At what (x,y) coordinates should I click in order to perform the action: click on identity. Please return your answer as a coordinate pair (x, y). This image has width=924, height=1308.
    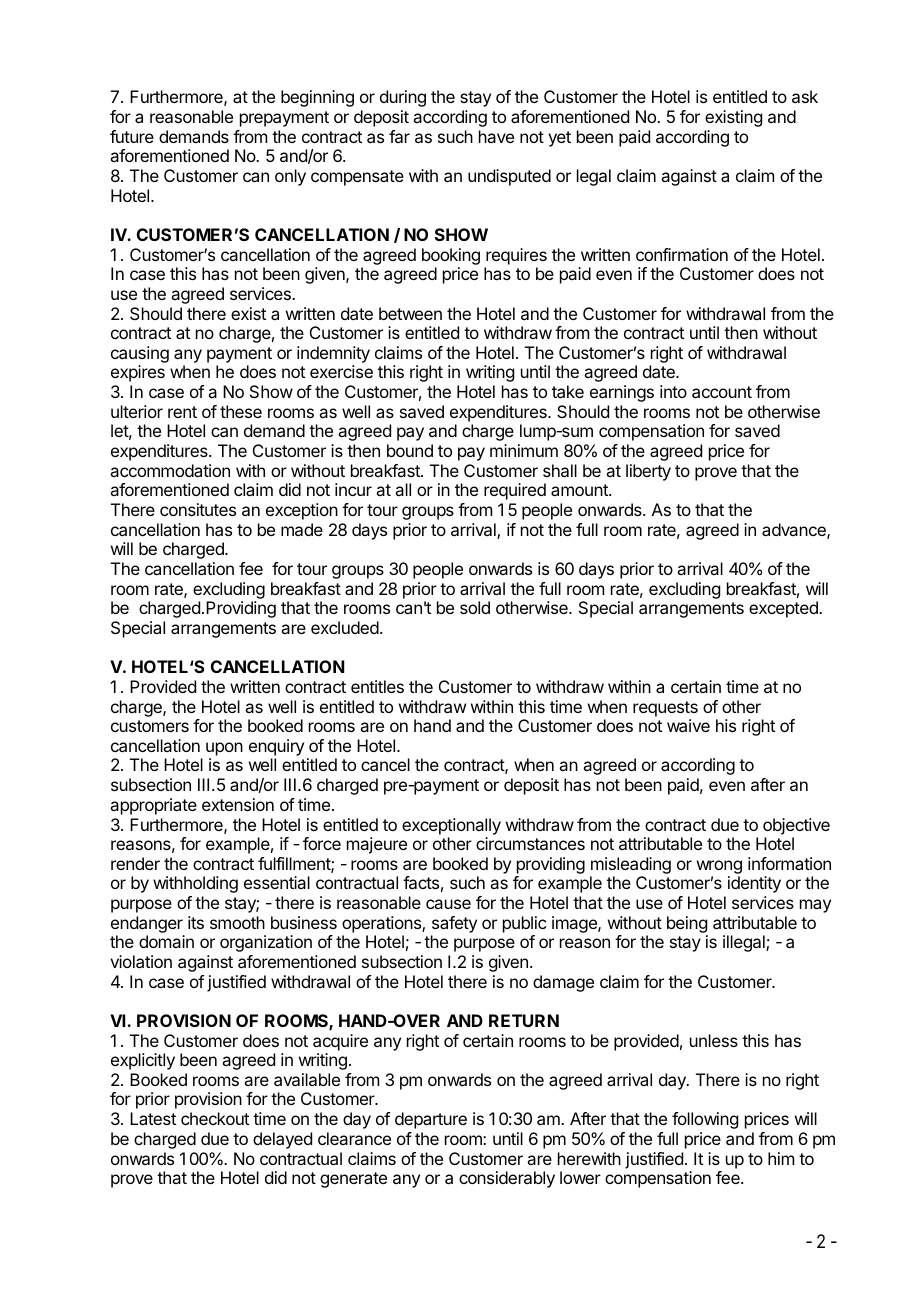
    Looking at the image, I should click on (754, 884).
